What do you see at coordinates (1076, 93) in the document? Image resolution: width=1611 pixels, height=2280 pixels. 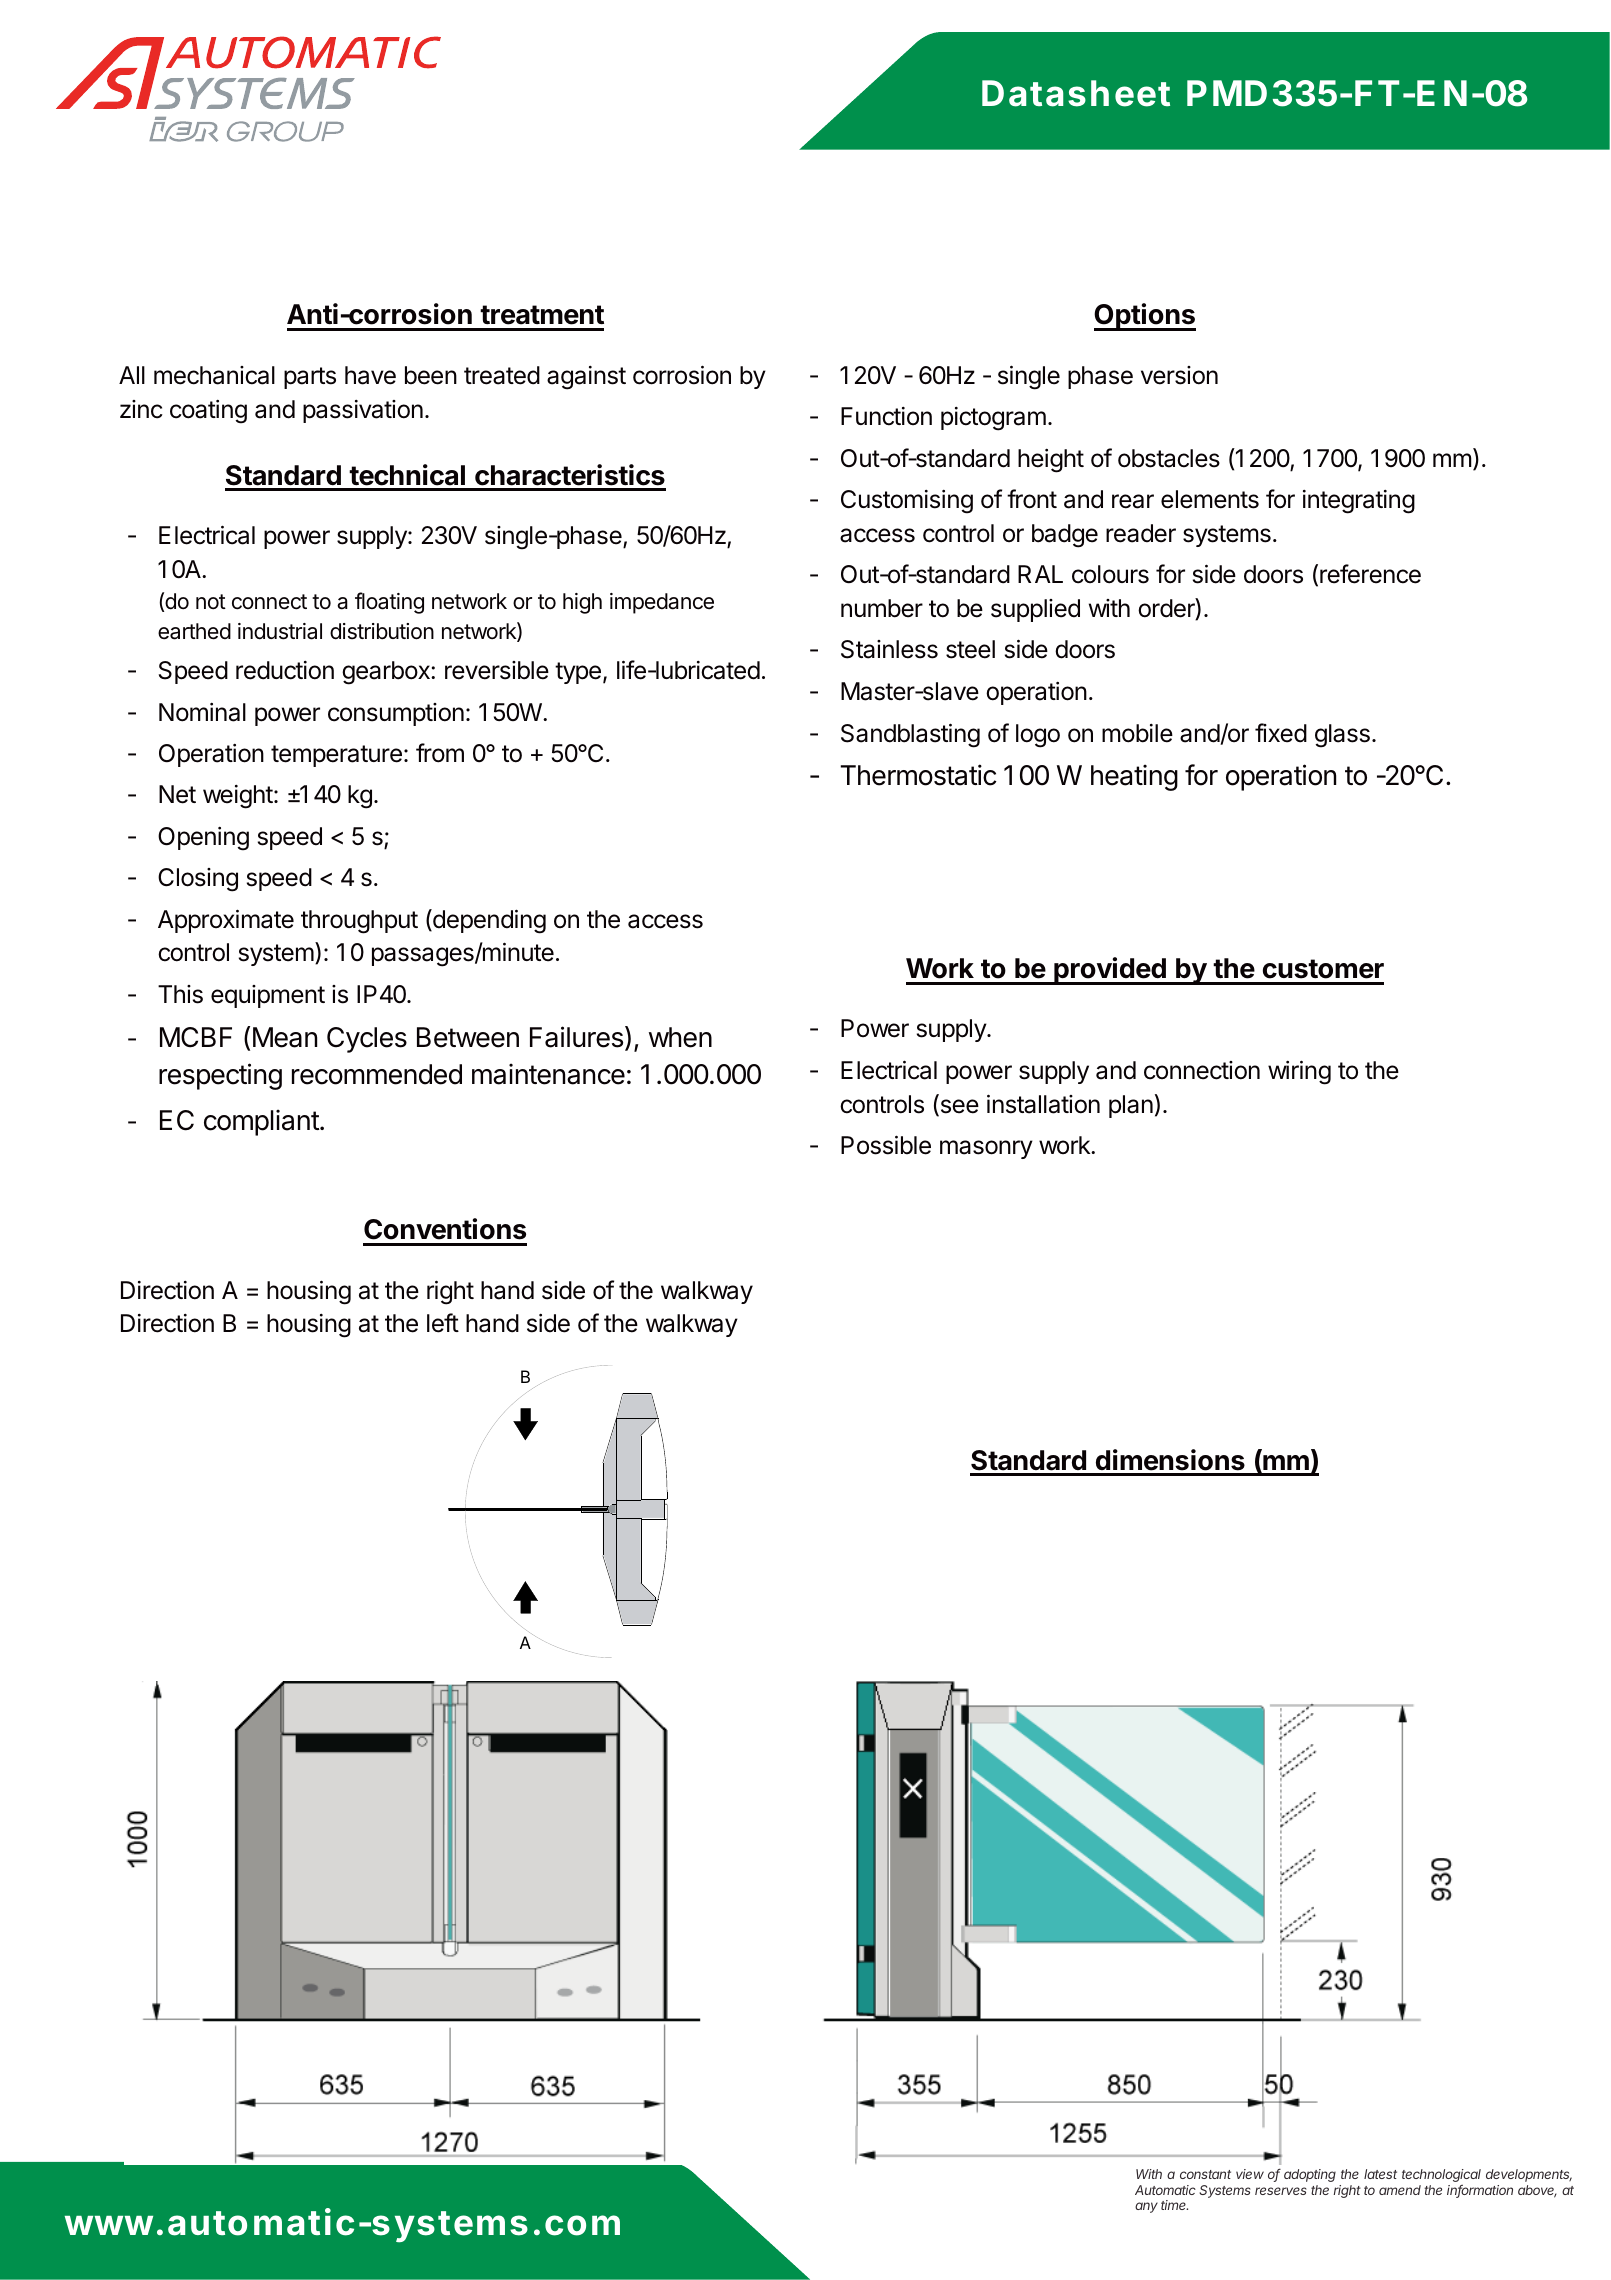 I see `Datasheet` at bounding box center [1076, 93].
